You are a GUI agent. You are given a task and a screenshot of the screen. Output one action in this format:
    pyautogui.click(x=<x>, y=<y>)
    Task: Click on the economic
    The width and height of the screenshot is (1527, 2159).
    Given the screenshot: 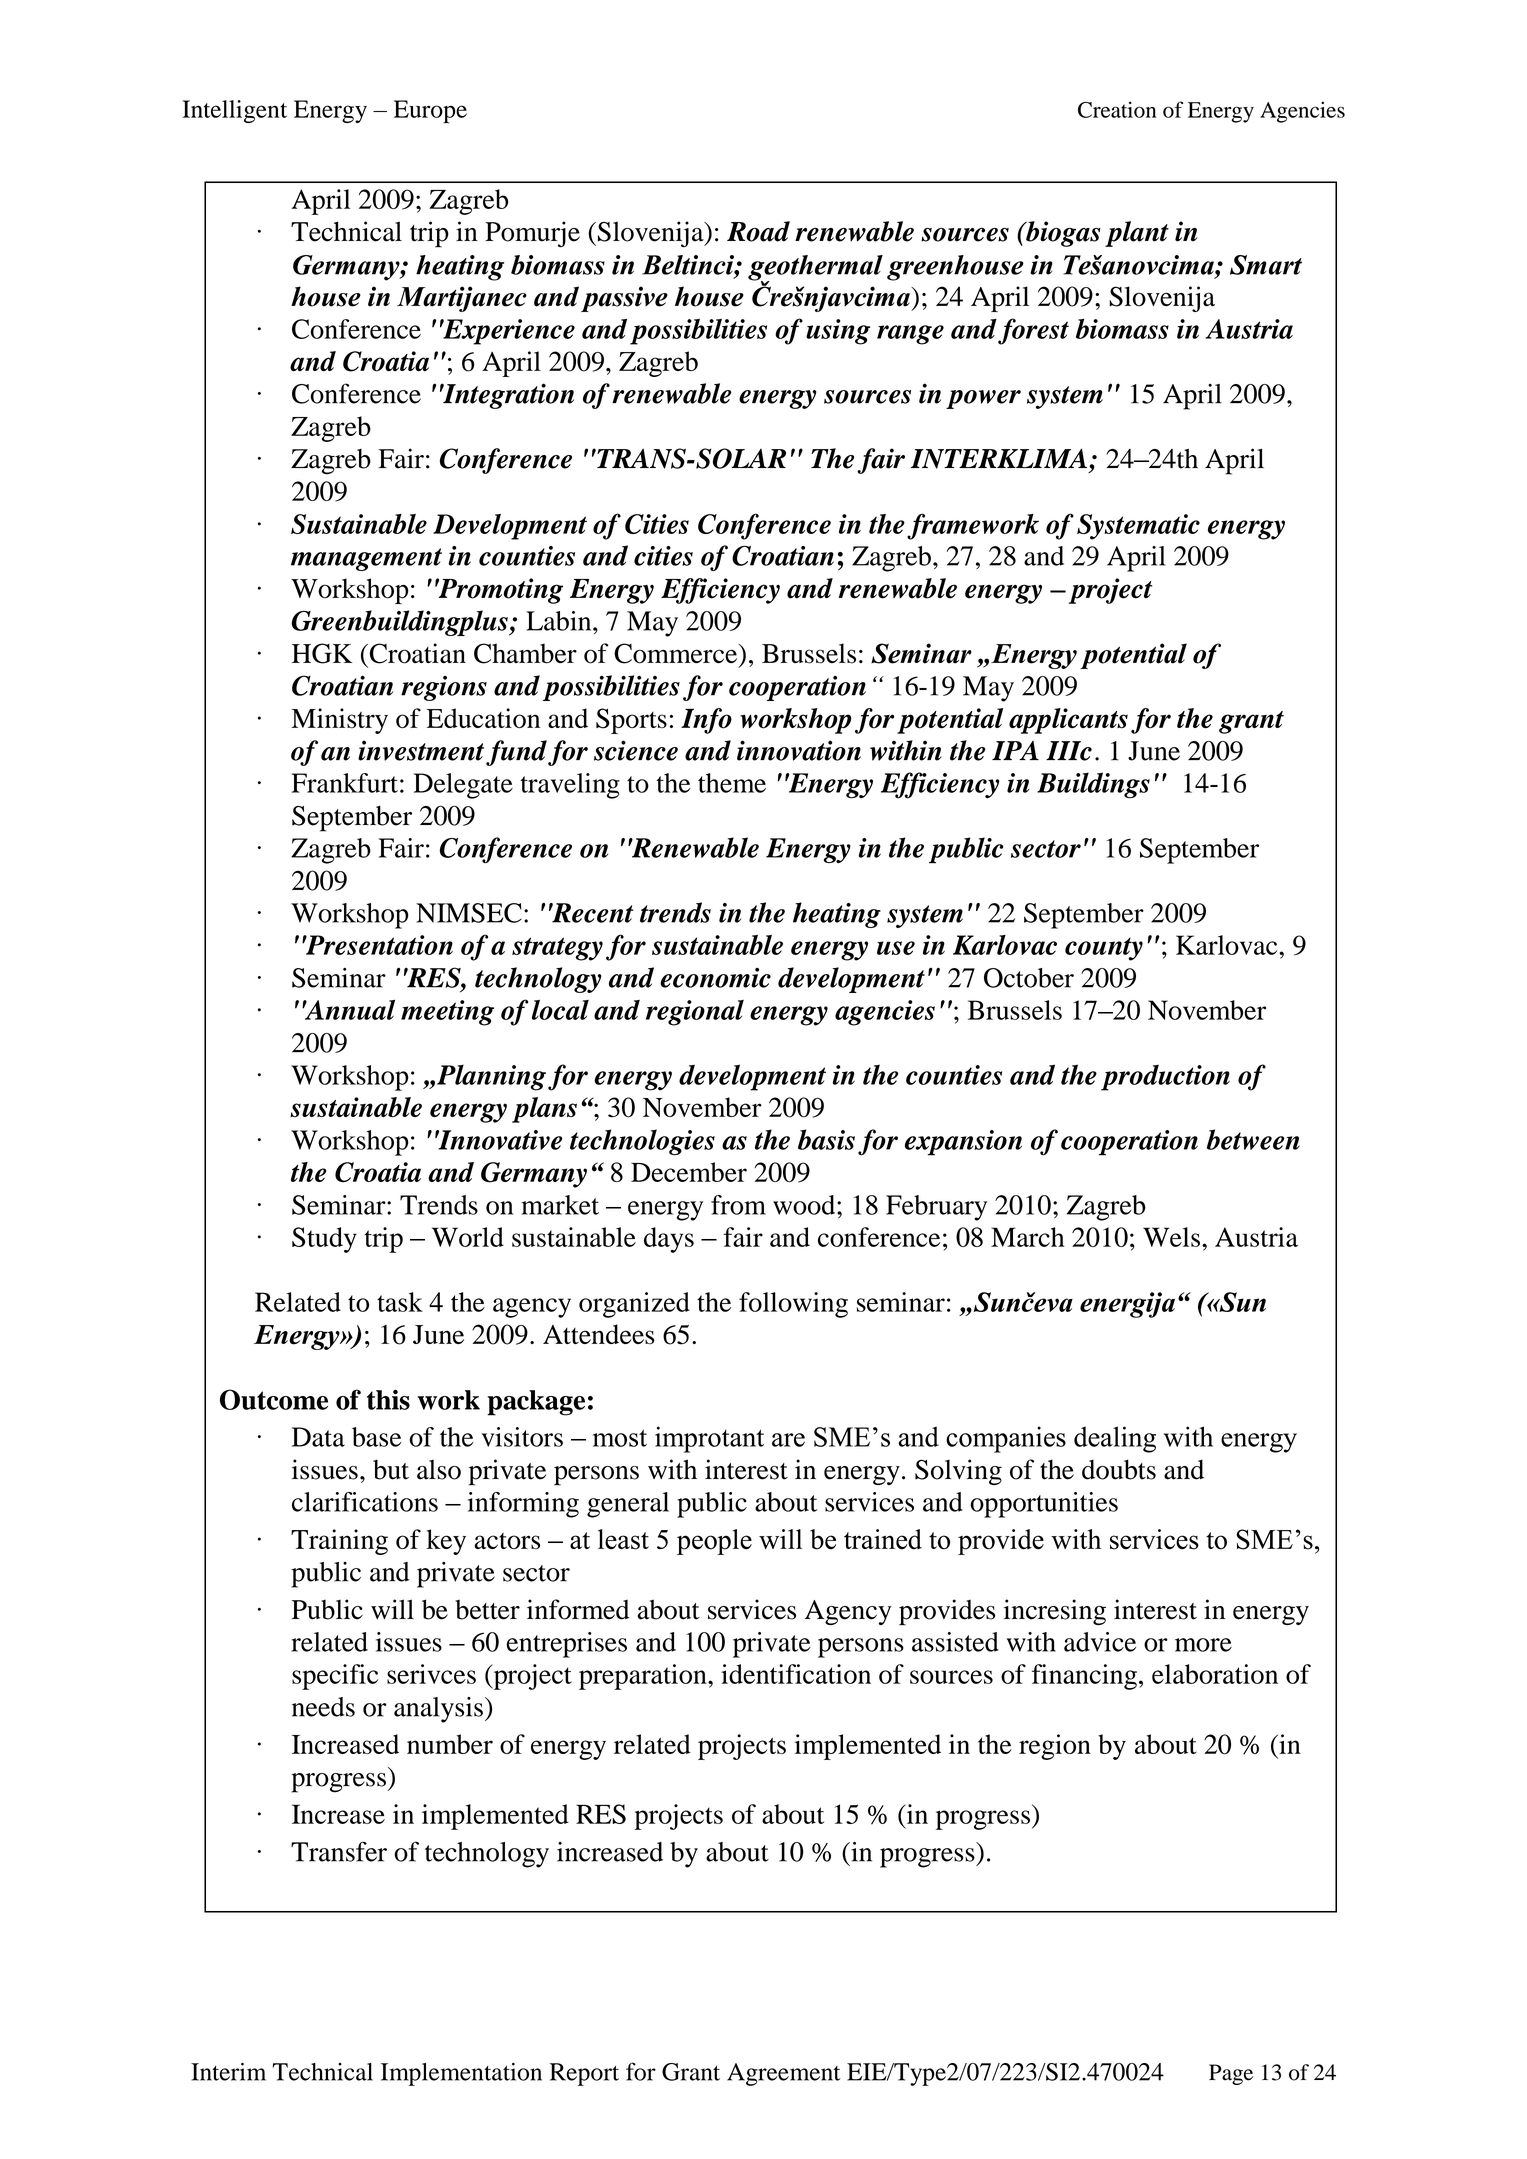 What is the action you would take?
    pyautogui.click(x=715, y=978)
